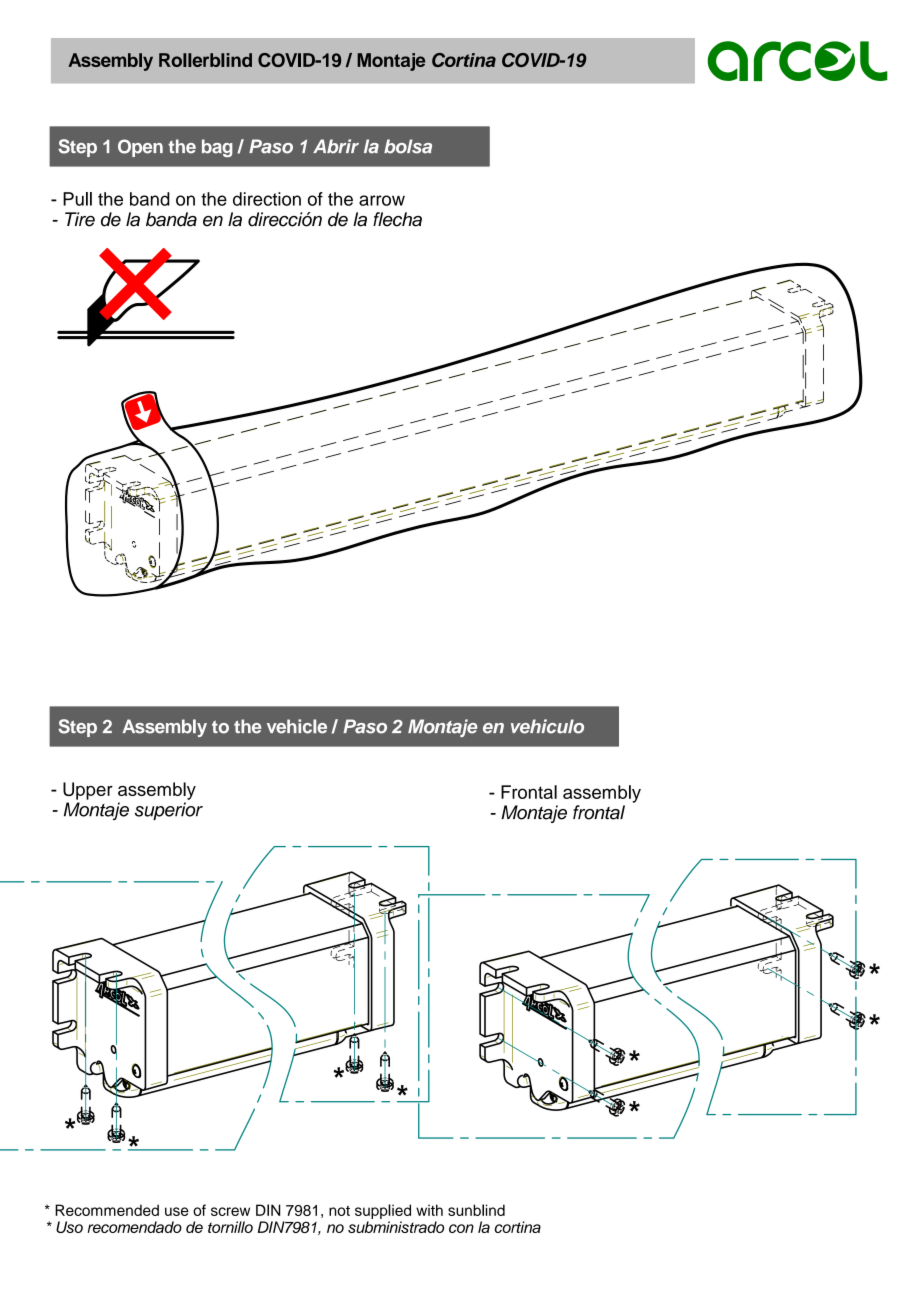 Image resolution: width=924 pixels, height=1308 pixels. Describe the element at coordinates (217, 148) in the image. I see `bag` at that location.
